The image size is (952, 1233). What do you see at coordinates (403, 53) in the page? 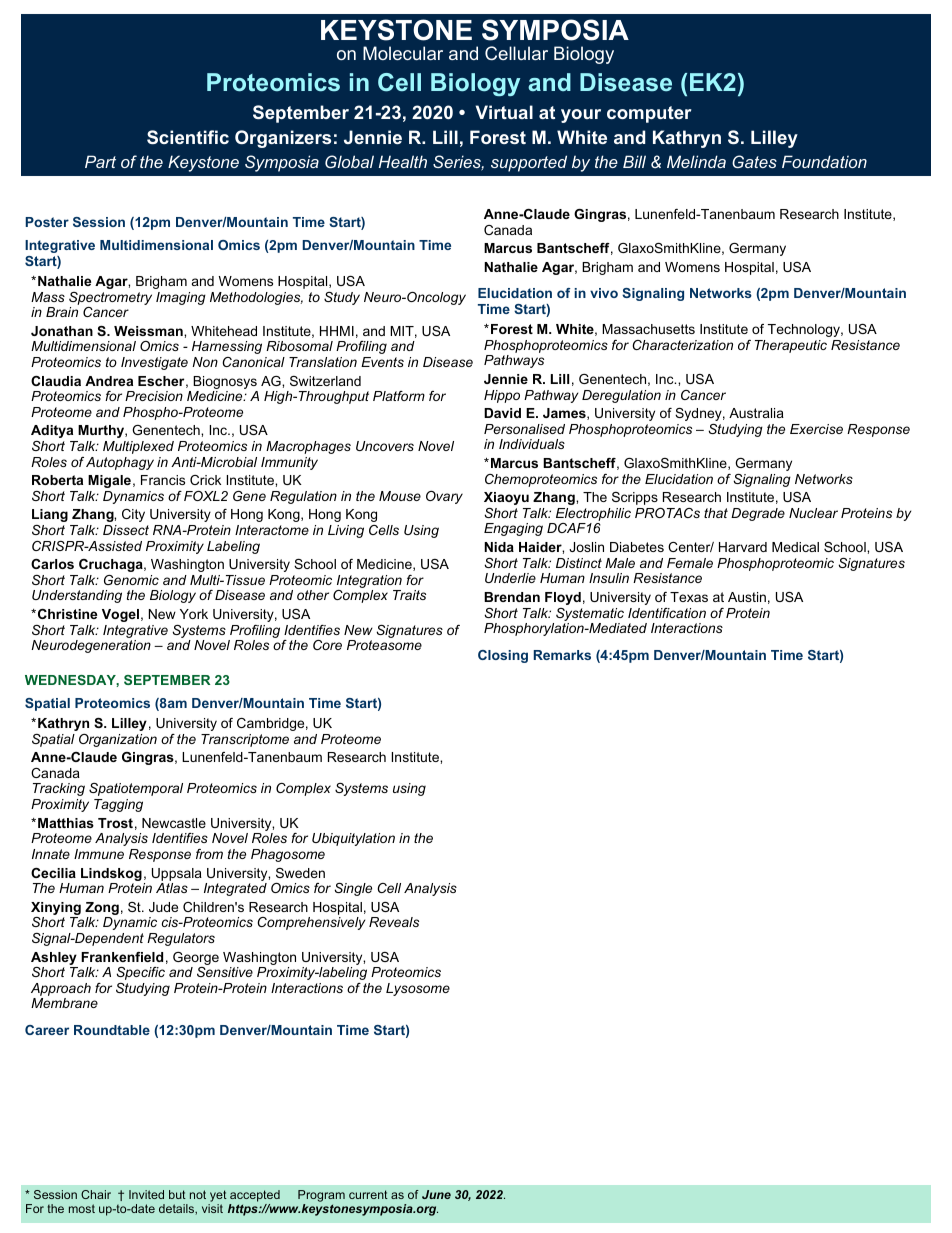
I see `Molecular` at bounding box center [403, 53].
